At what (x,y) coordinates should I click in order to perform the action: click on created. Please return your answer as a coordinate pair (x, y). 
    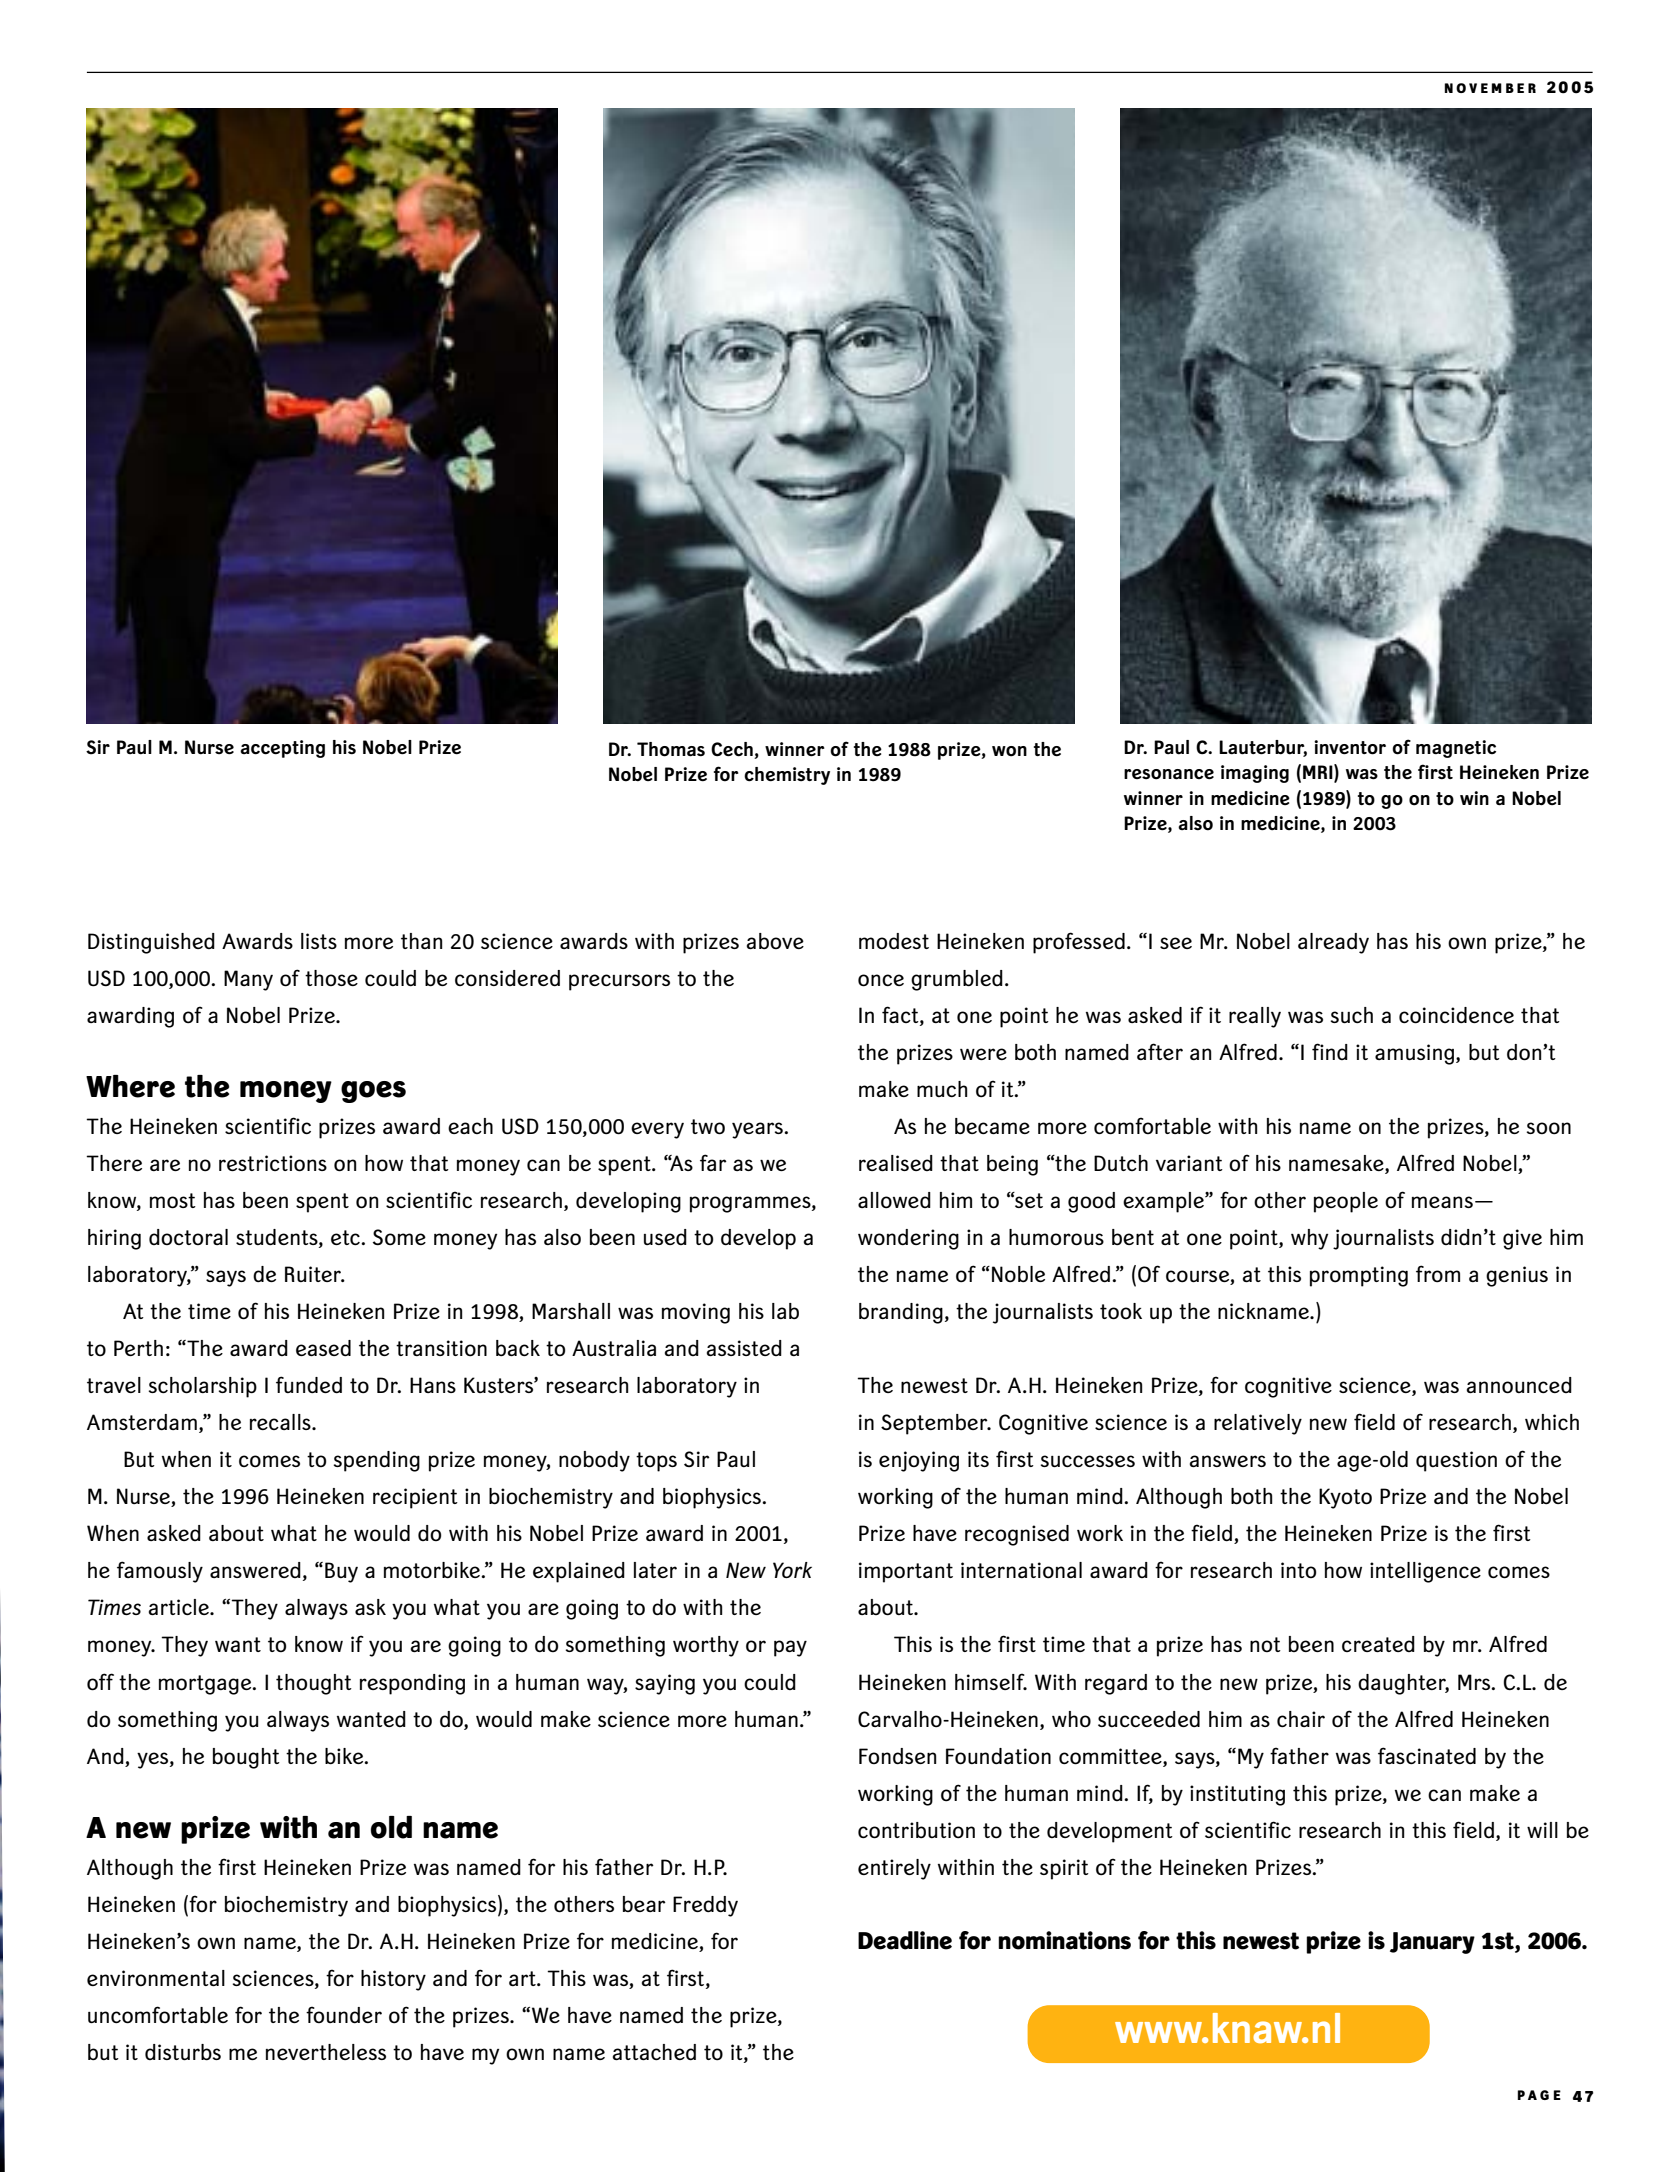
    Looking at the image, I should click on (1378, 1644).
